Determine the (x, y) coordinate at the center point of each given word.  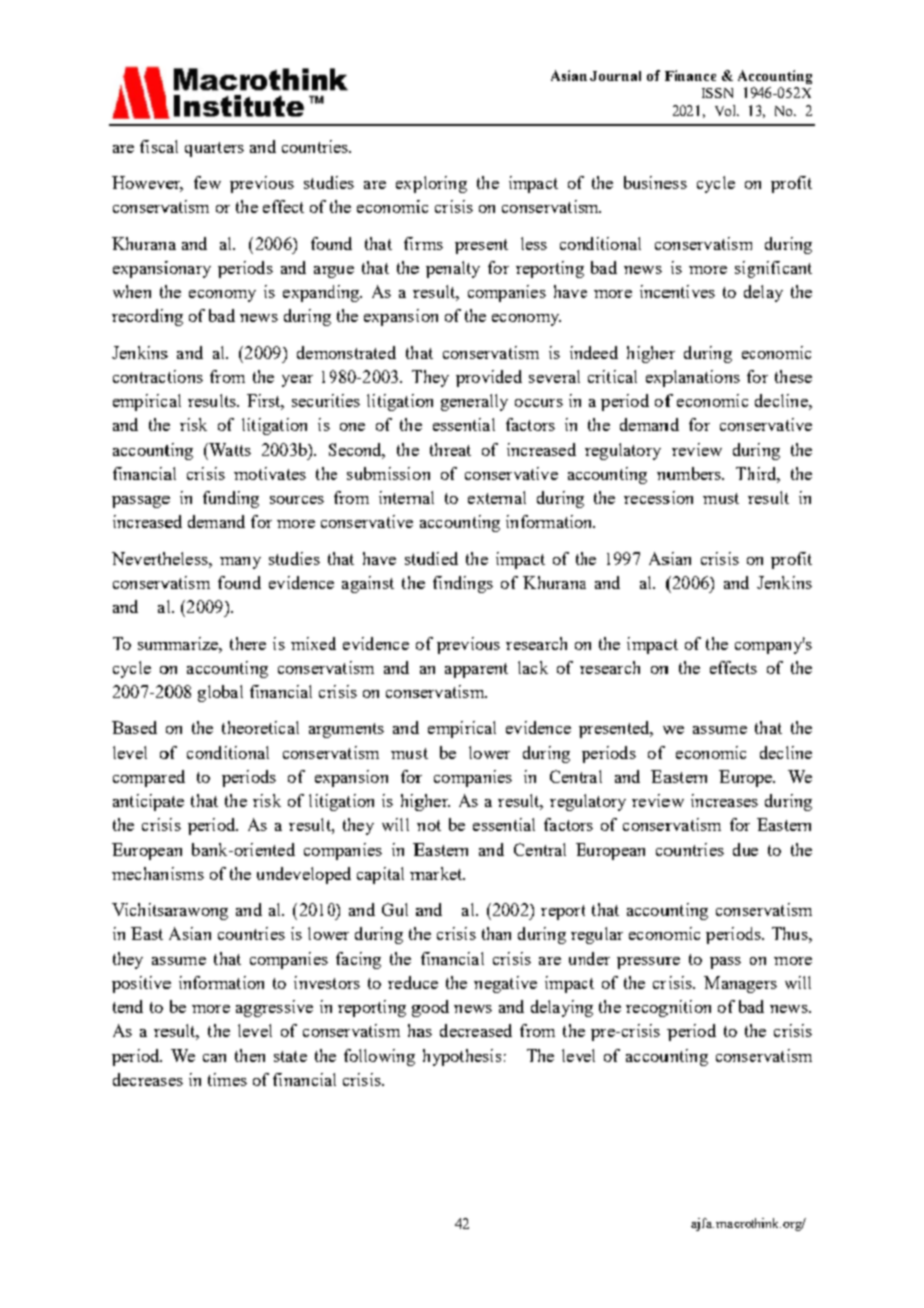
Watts (229, 449)
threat (450, 449)
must (721, 498)
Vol (726, 110)
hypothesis (462, 1057)
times (227, 1079)
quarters (214, 149)
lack (533, 667)
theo (238, 727)
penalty (453, 269)
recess (647, 500)
